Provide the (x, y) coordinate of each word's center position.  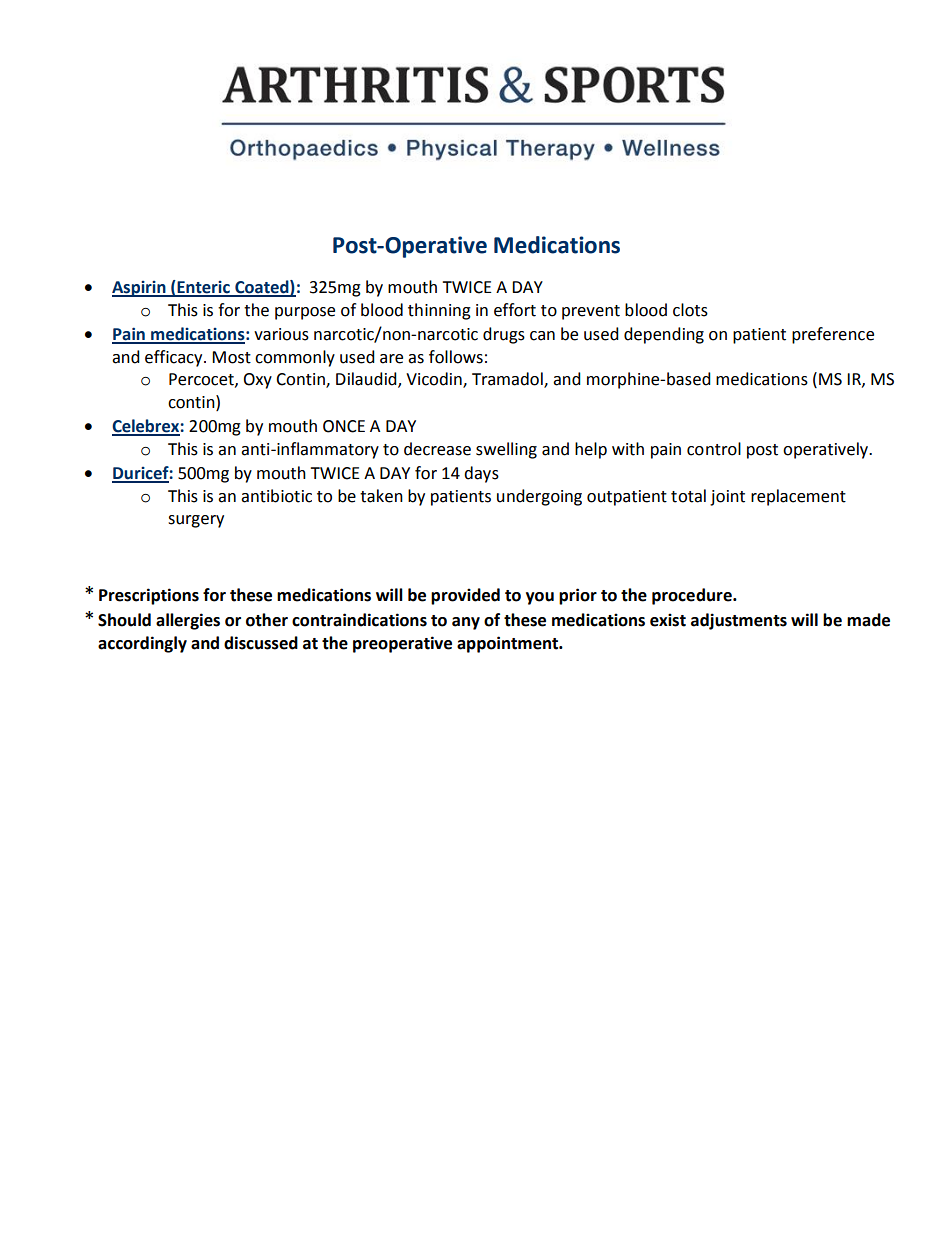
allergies (188, 621)
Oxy (257, 381)
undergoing (539, 497)
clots (690, 310)
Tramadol (508, 380)
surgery (196, 521)
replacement (798, 497)
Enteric (203, 288)
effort (515, 310)
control (714, 449)
